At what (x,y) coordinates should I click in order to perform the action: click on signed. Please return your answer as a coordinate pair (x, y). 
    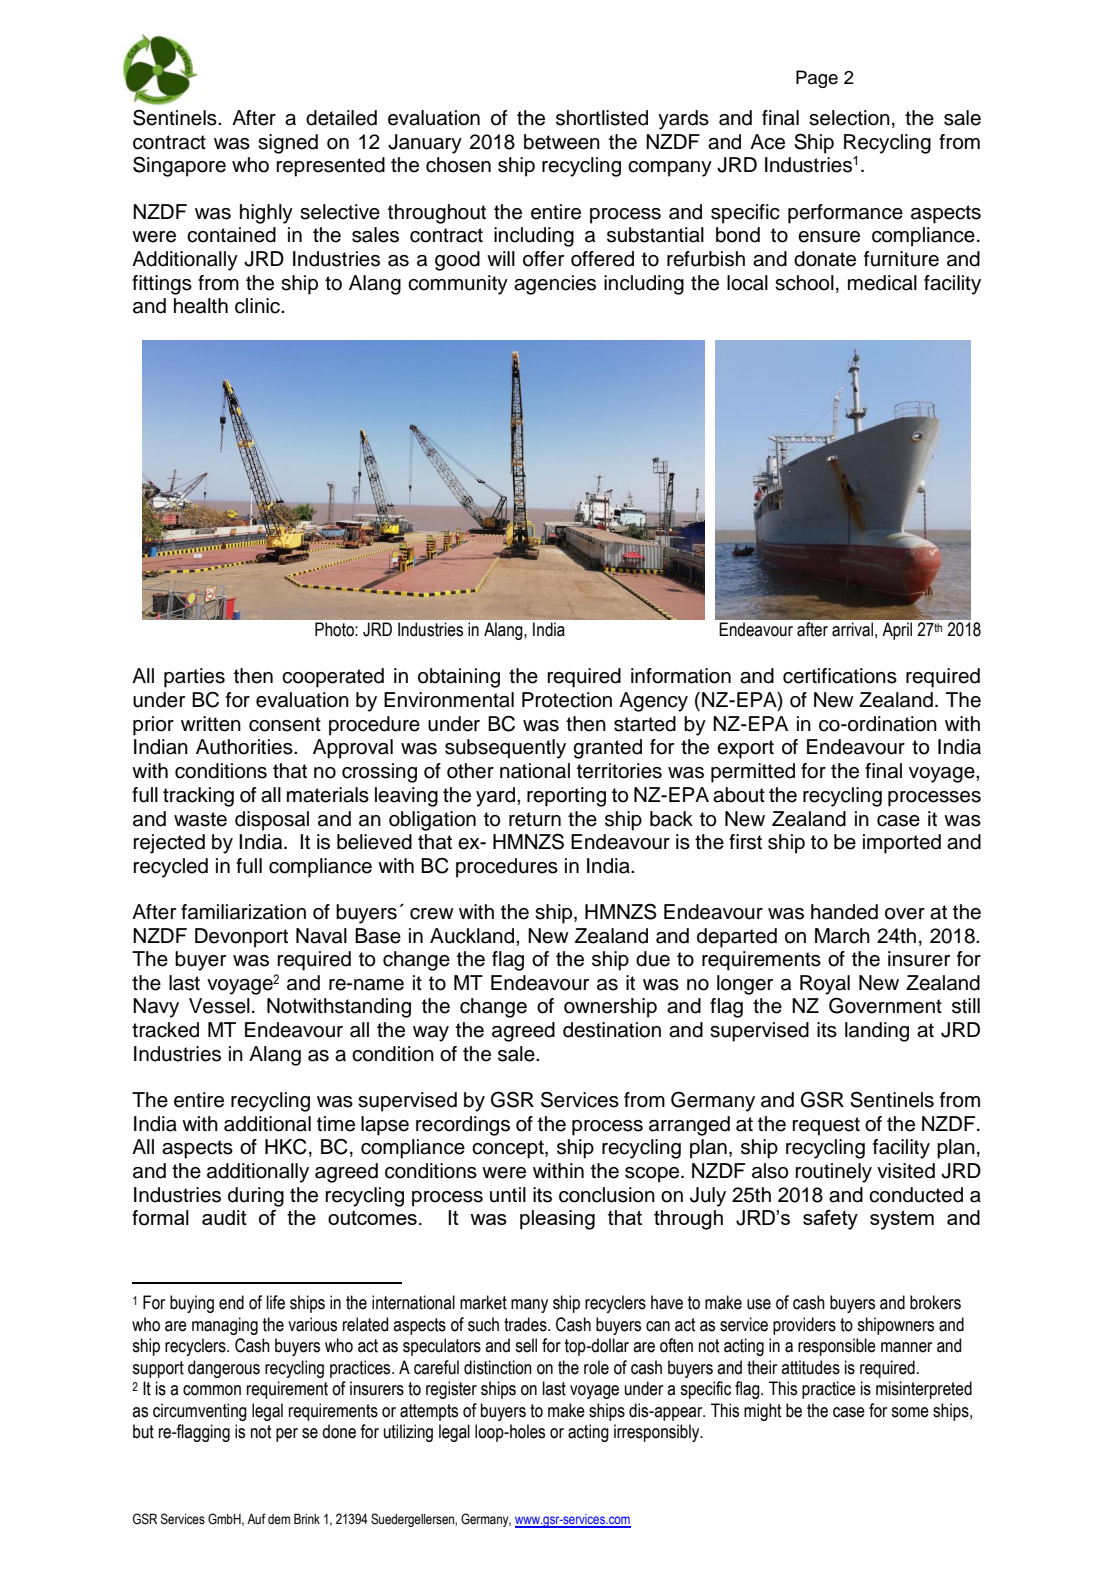
    Looking at the image, I should click on (288, 144).
